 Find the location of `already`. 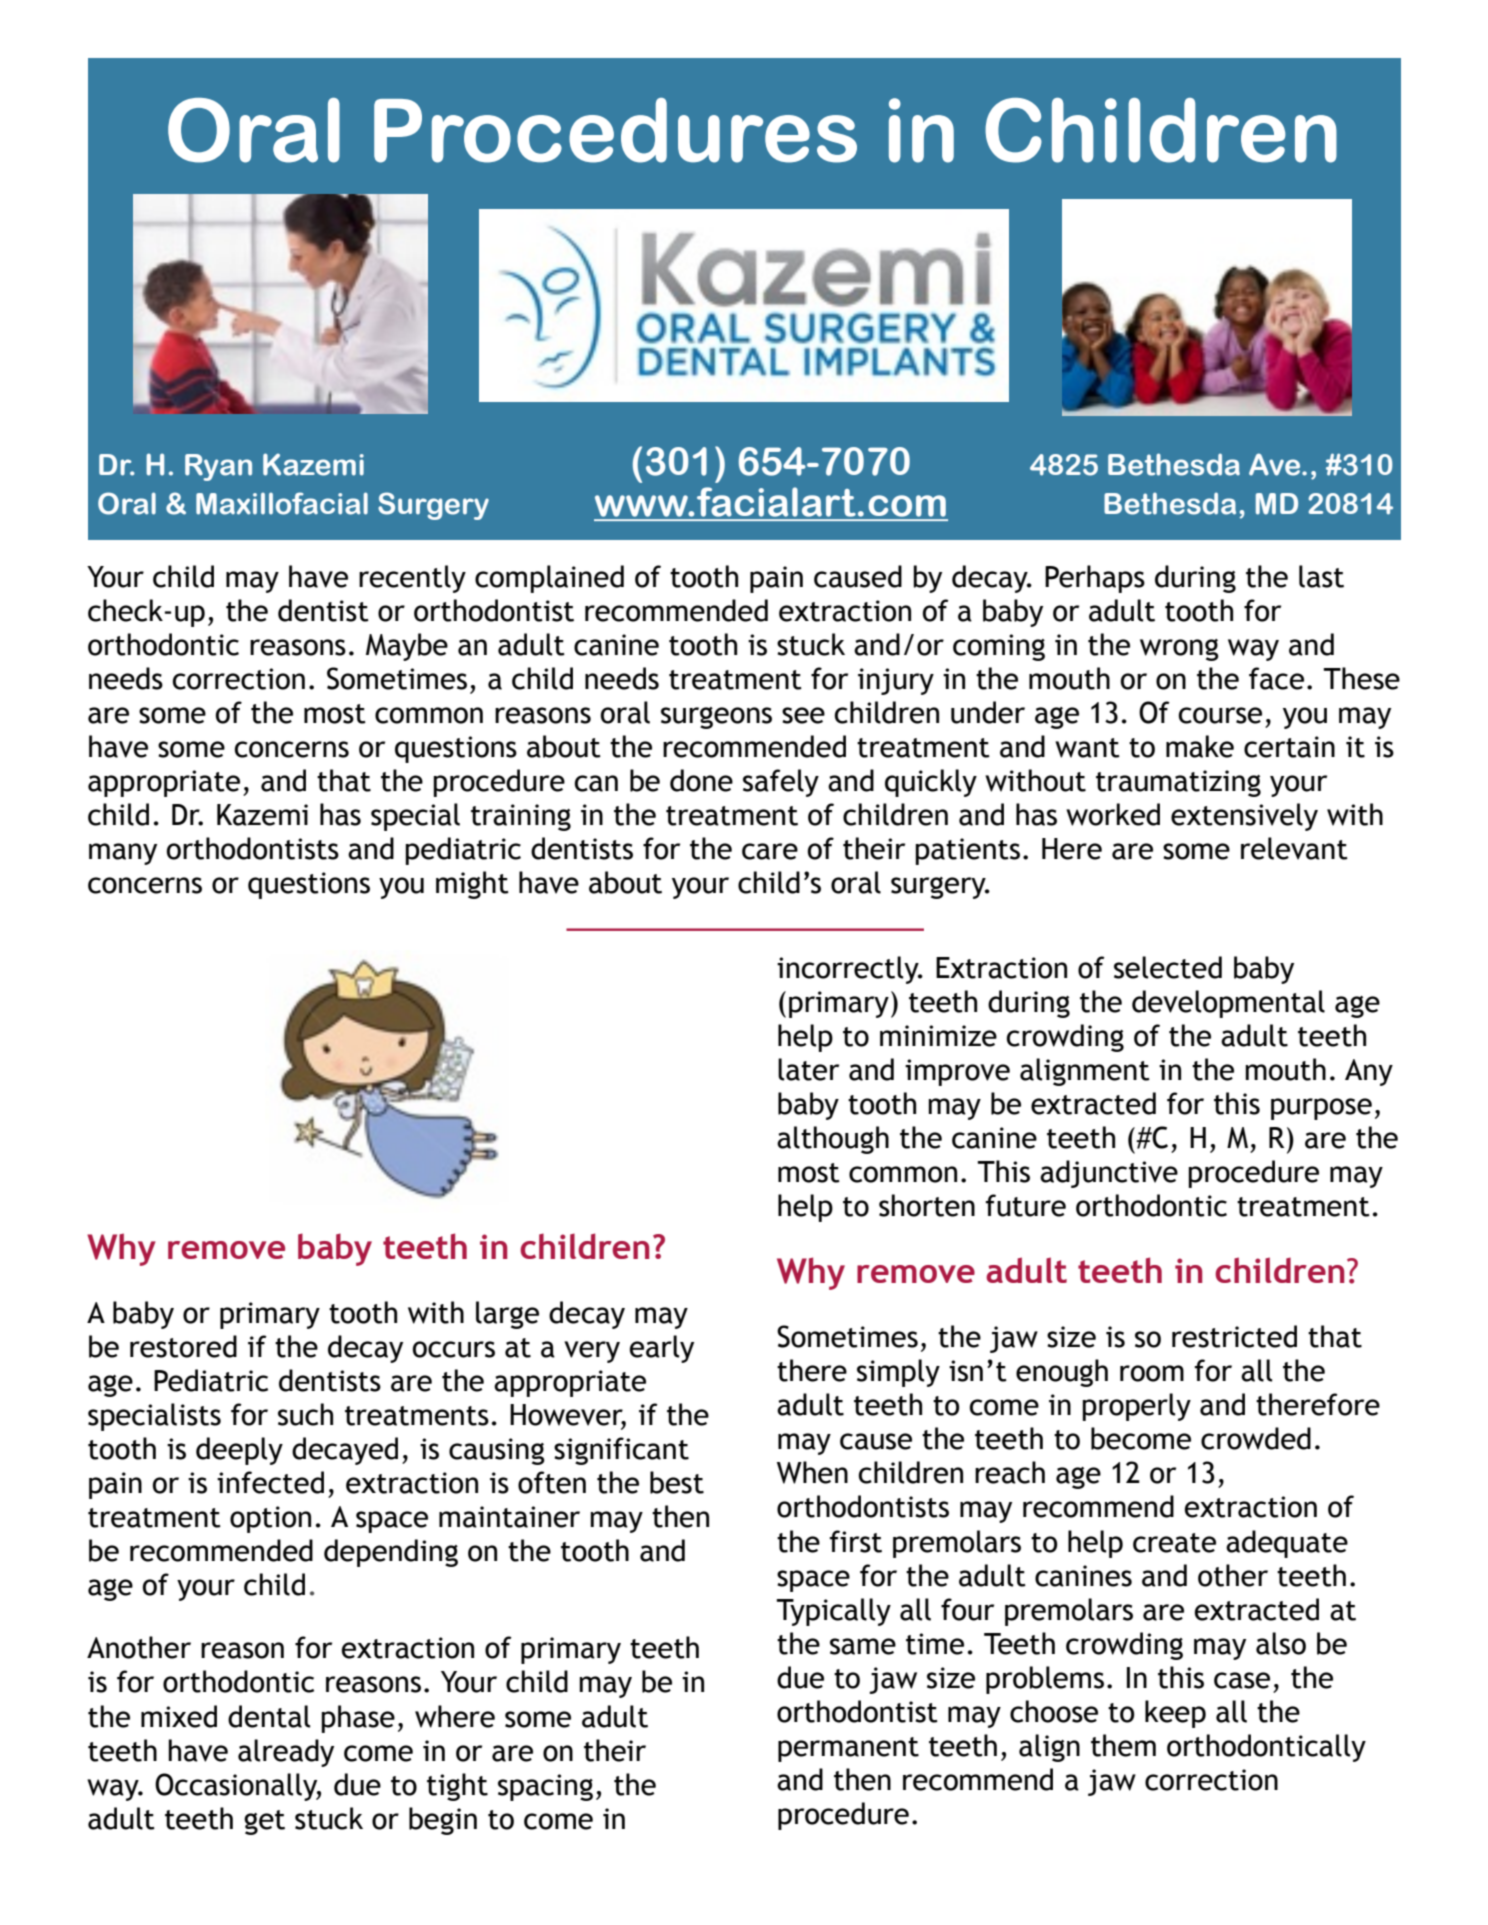

already is located at coordinates (286, 1753).
